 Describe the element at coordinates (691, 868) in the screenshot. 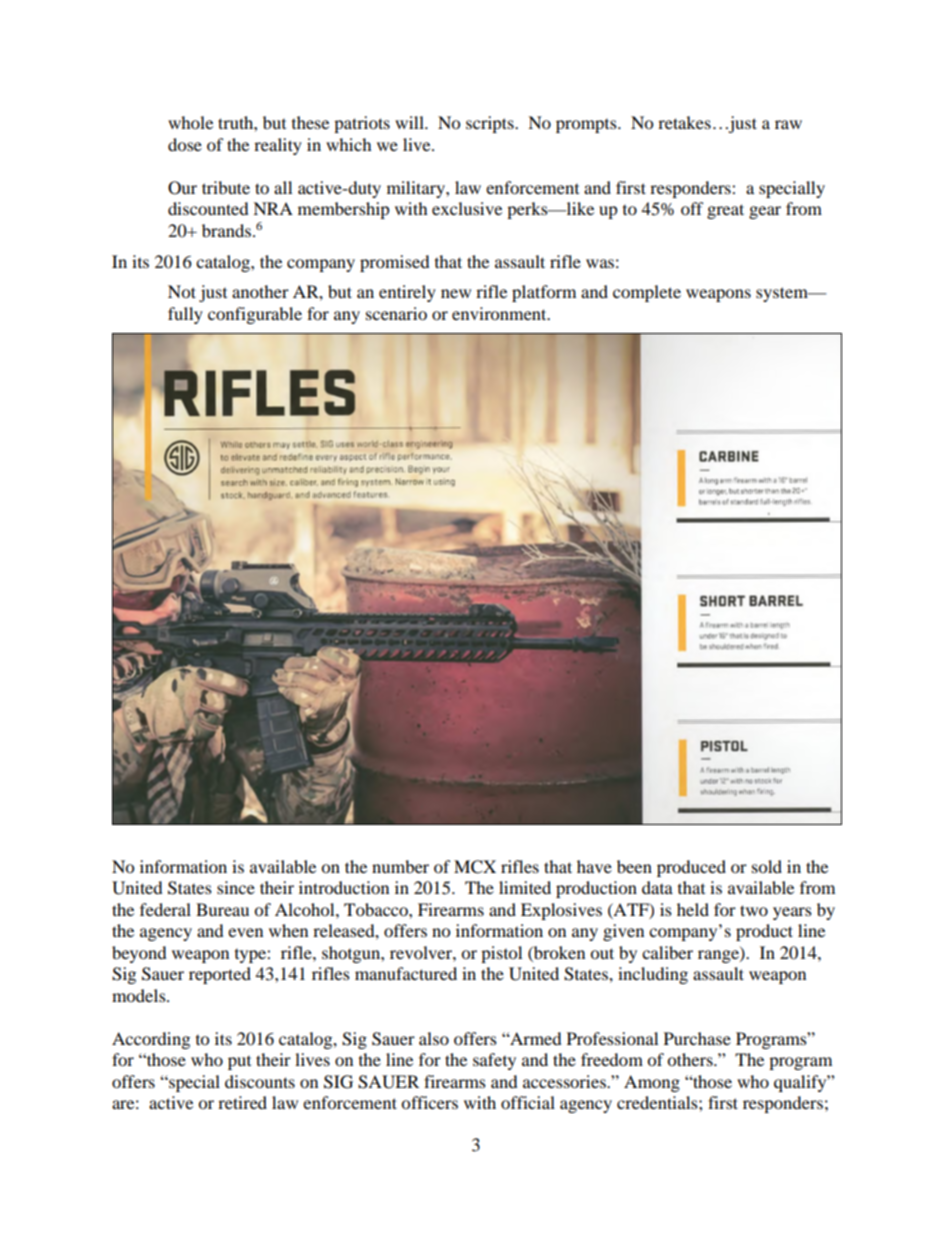

I see `produced` at that location.
